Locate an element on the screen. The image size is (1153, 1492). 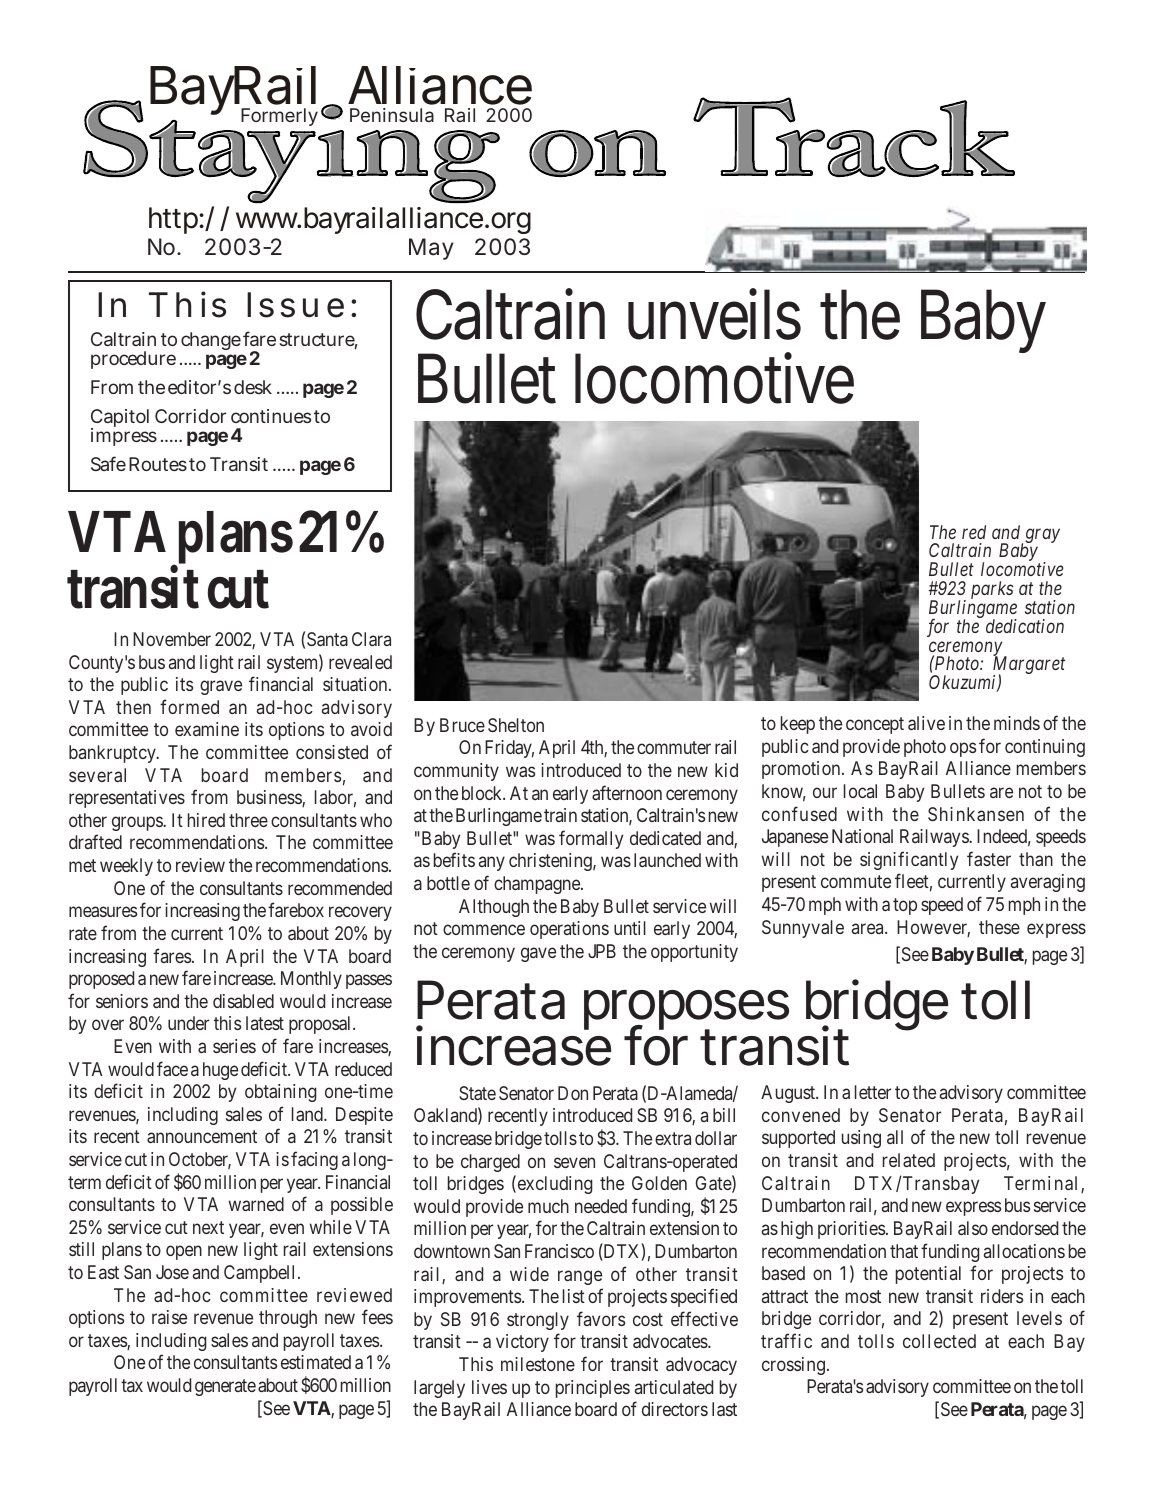
raise is located at coordinates (169, 1317).
